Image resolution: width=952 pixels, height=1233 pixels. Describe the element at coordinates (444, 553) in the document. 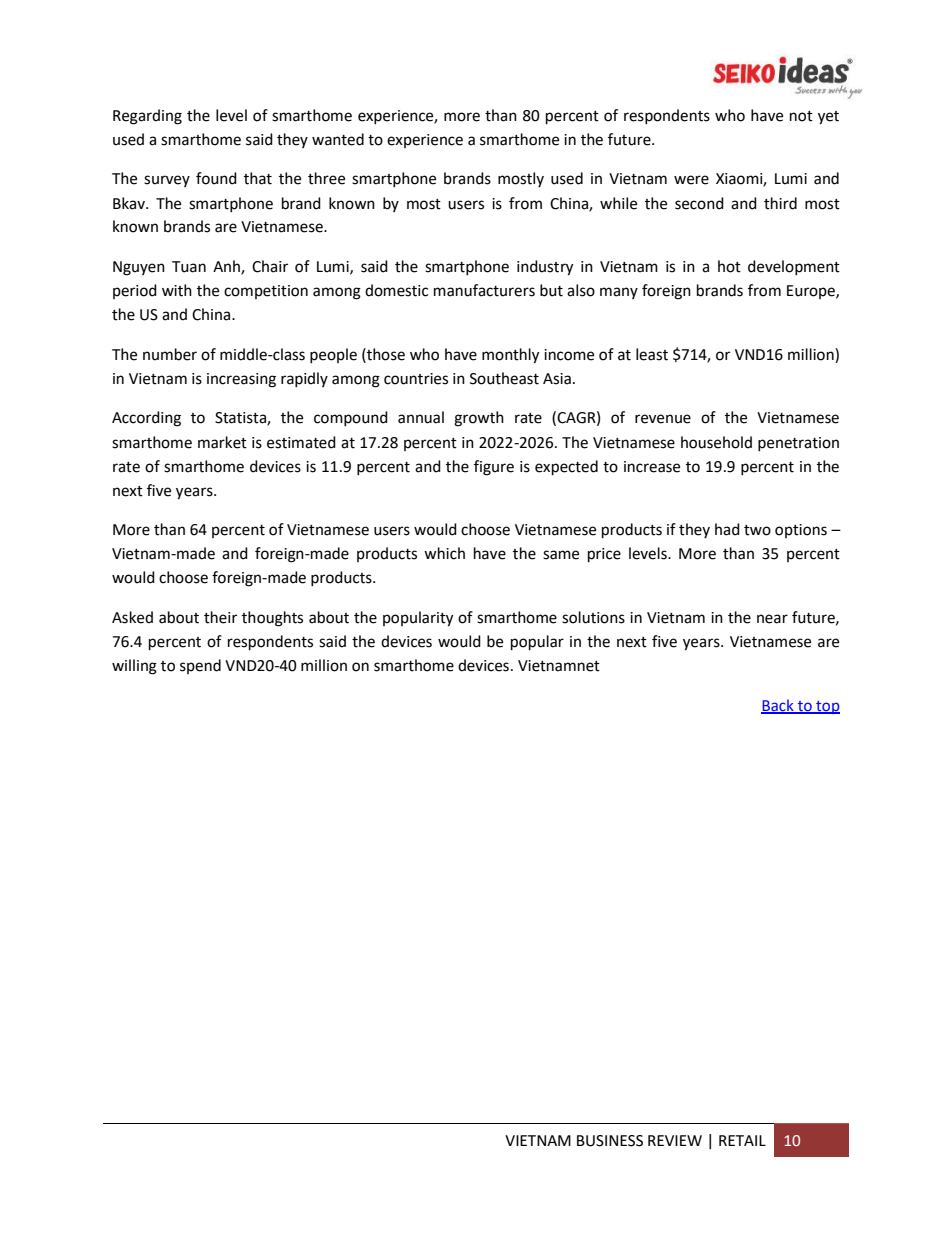

I see `which` at that location.
